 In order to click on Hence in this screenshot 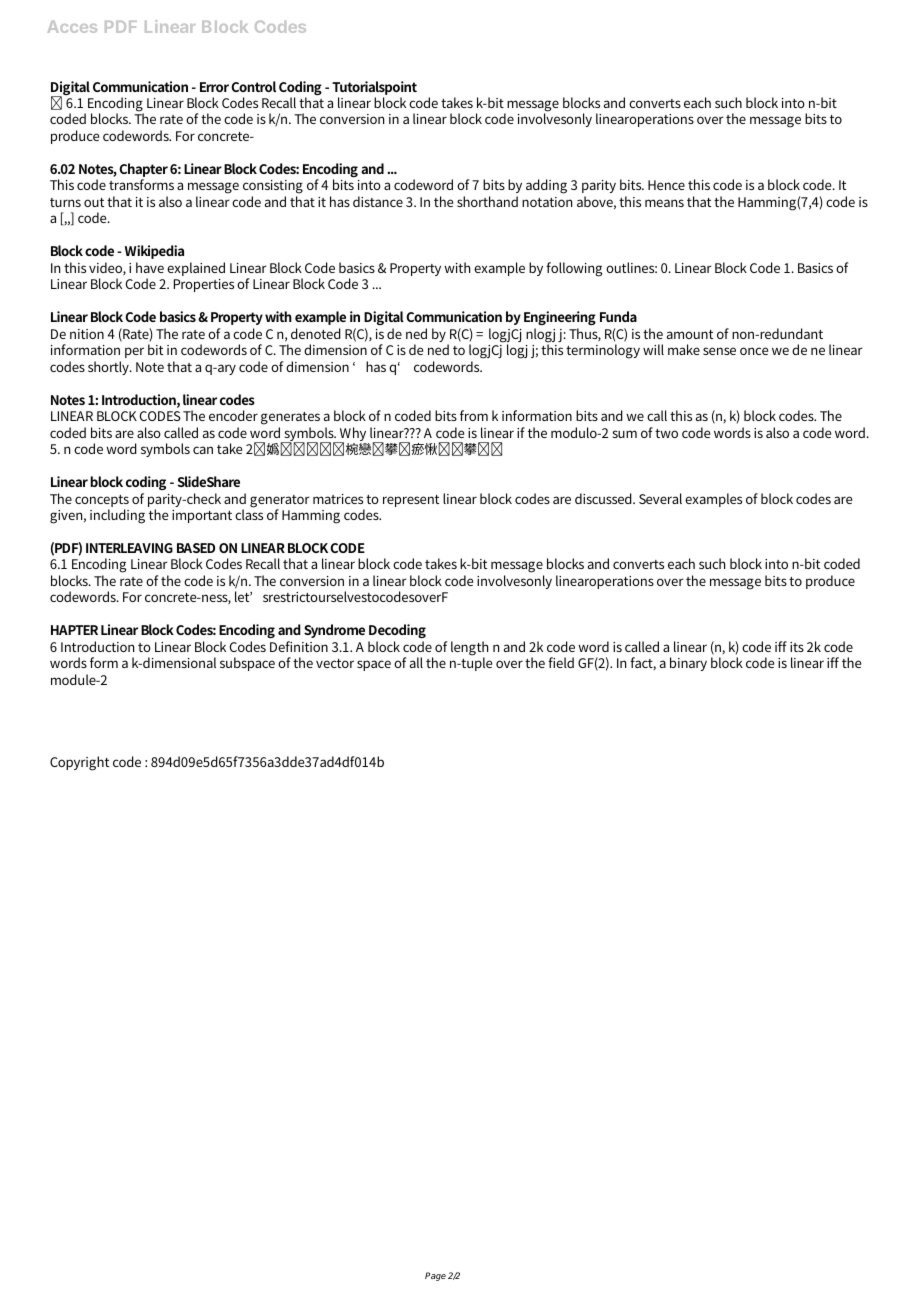, I will do `click(666, 185)`.
